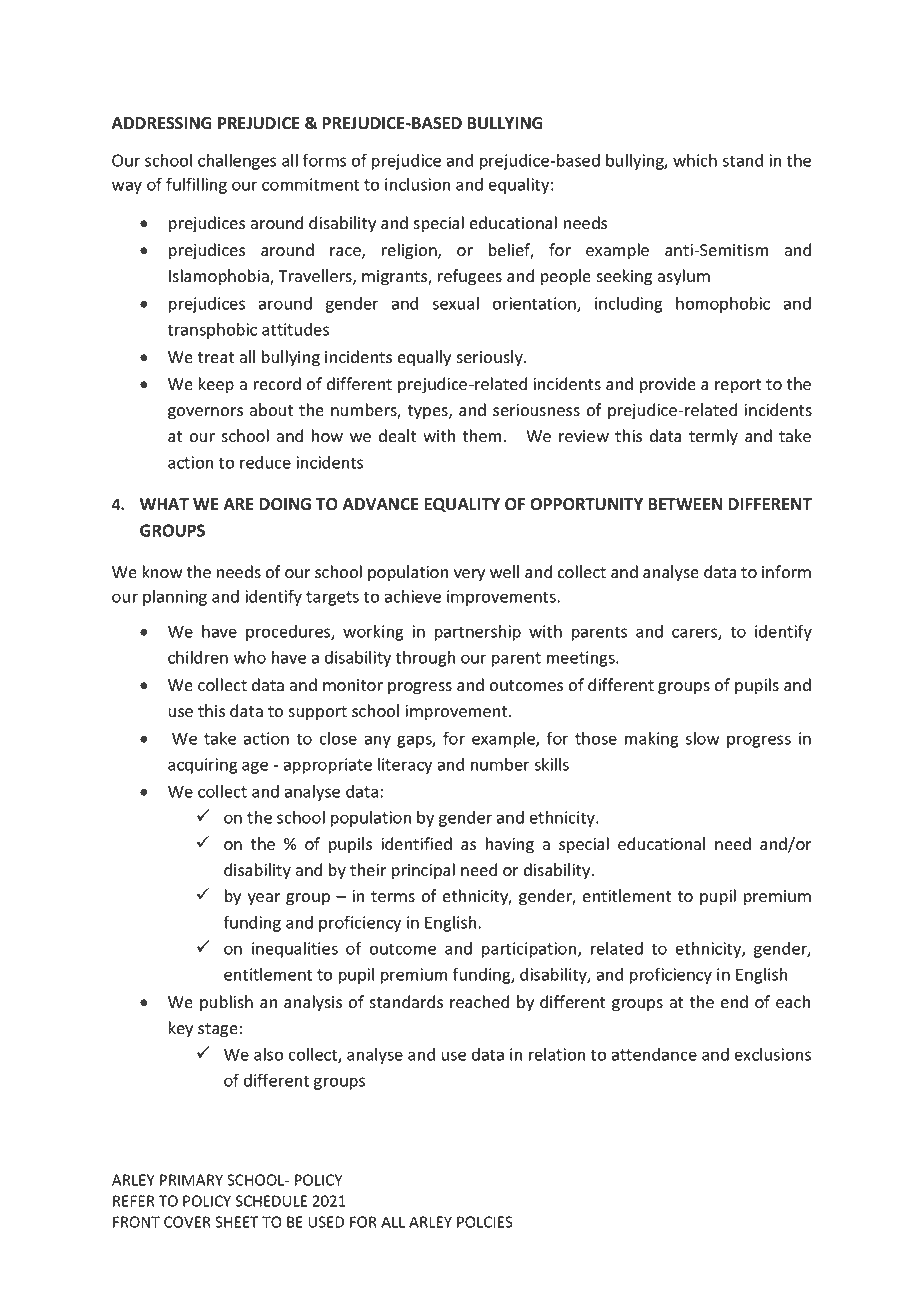 The height and width of the page is (1308, 924). Describe the element at coordinates (417, 184) in the page. I see `inclusion` at that location.
